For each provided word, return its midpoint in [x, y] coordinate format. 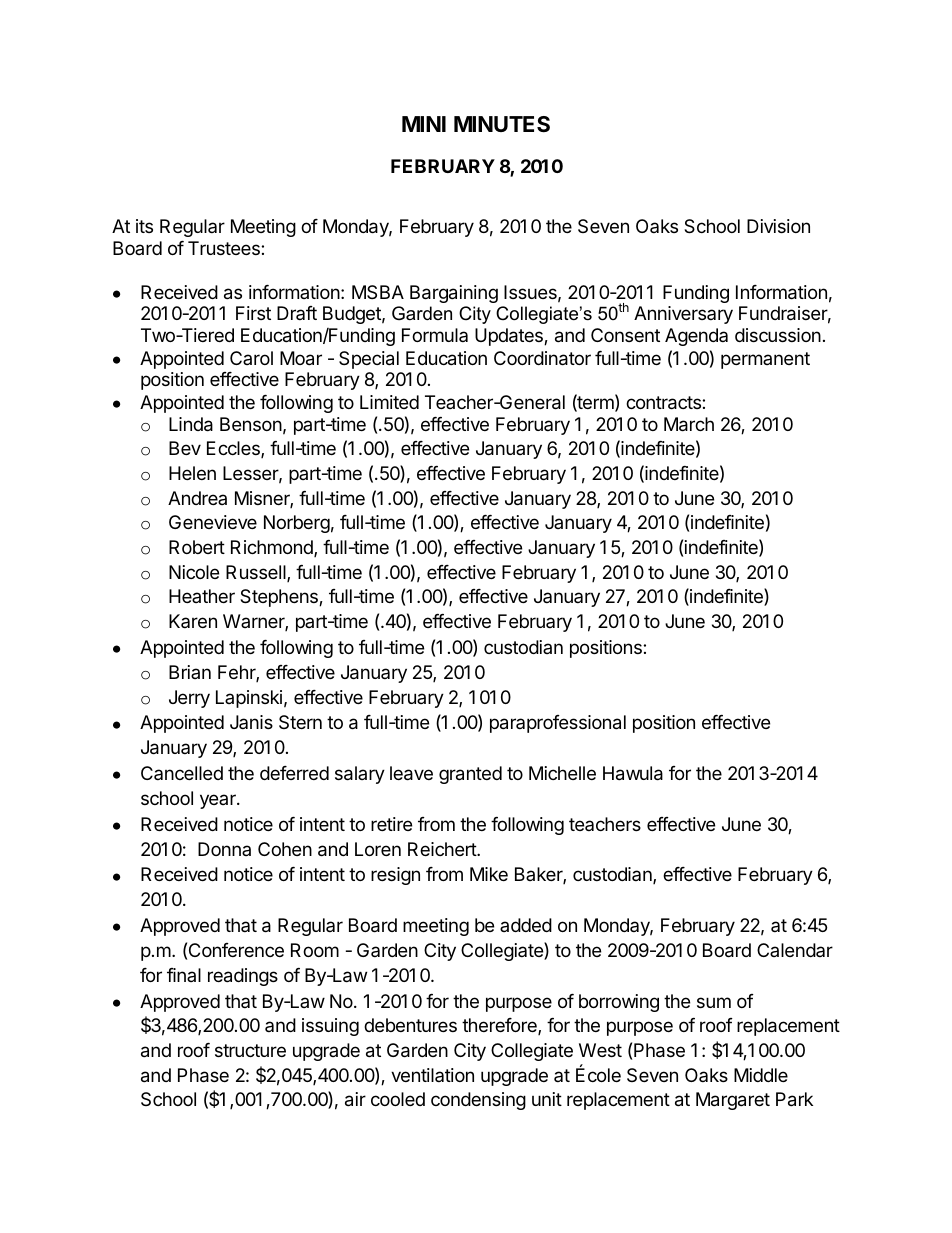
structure [250, 1050]
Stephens [280, 598]
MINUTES [502, 124]
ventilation [432, 1075]
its [144, 226]
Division [778, 226]
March [689, 424]
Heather [202, 596]
